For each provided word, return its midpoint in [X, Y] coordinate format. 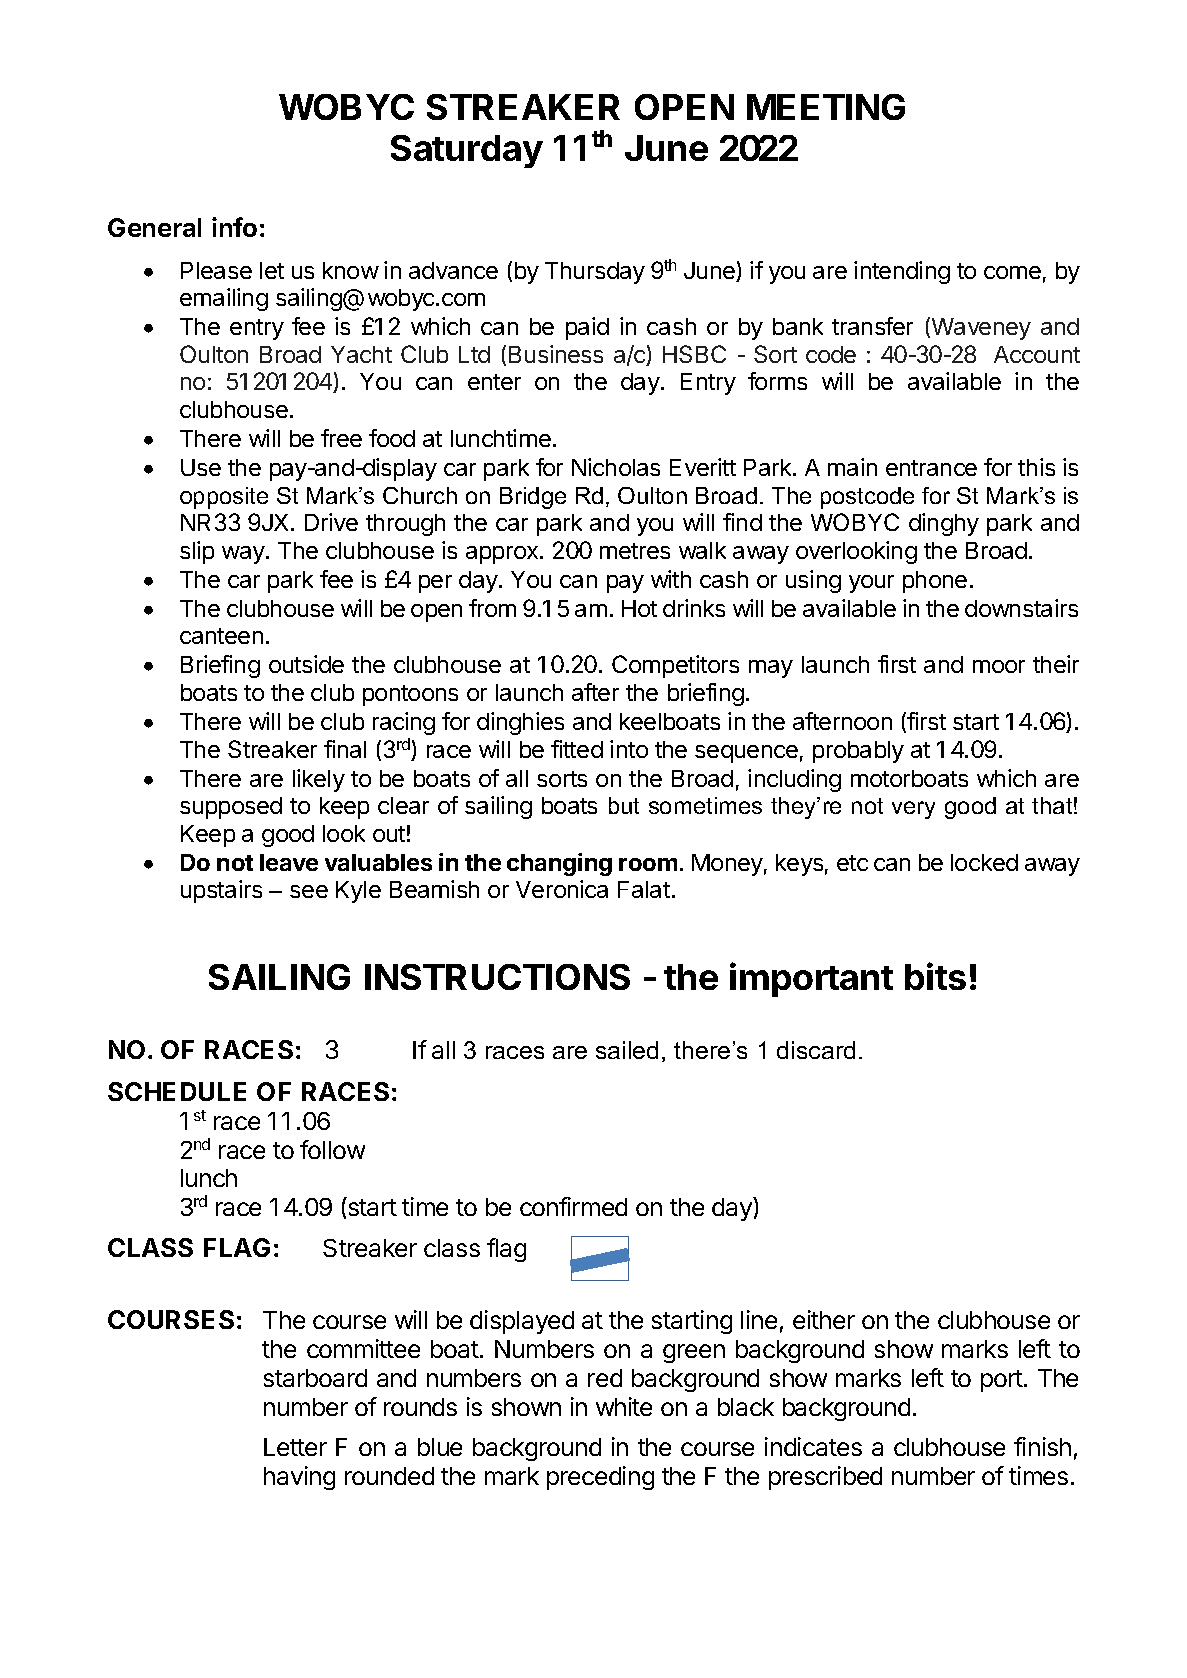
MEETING [826, 107]
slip [197, 552]
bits [935, 976]
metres [635, 551]
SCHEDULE [177, 1091]
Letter [295, 1447]
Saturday [467, 151]
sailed [627, 1050]
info [234, 227]
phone [935, 582]
